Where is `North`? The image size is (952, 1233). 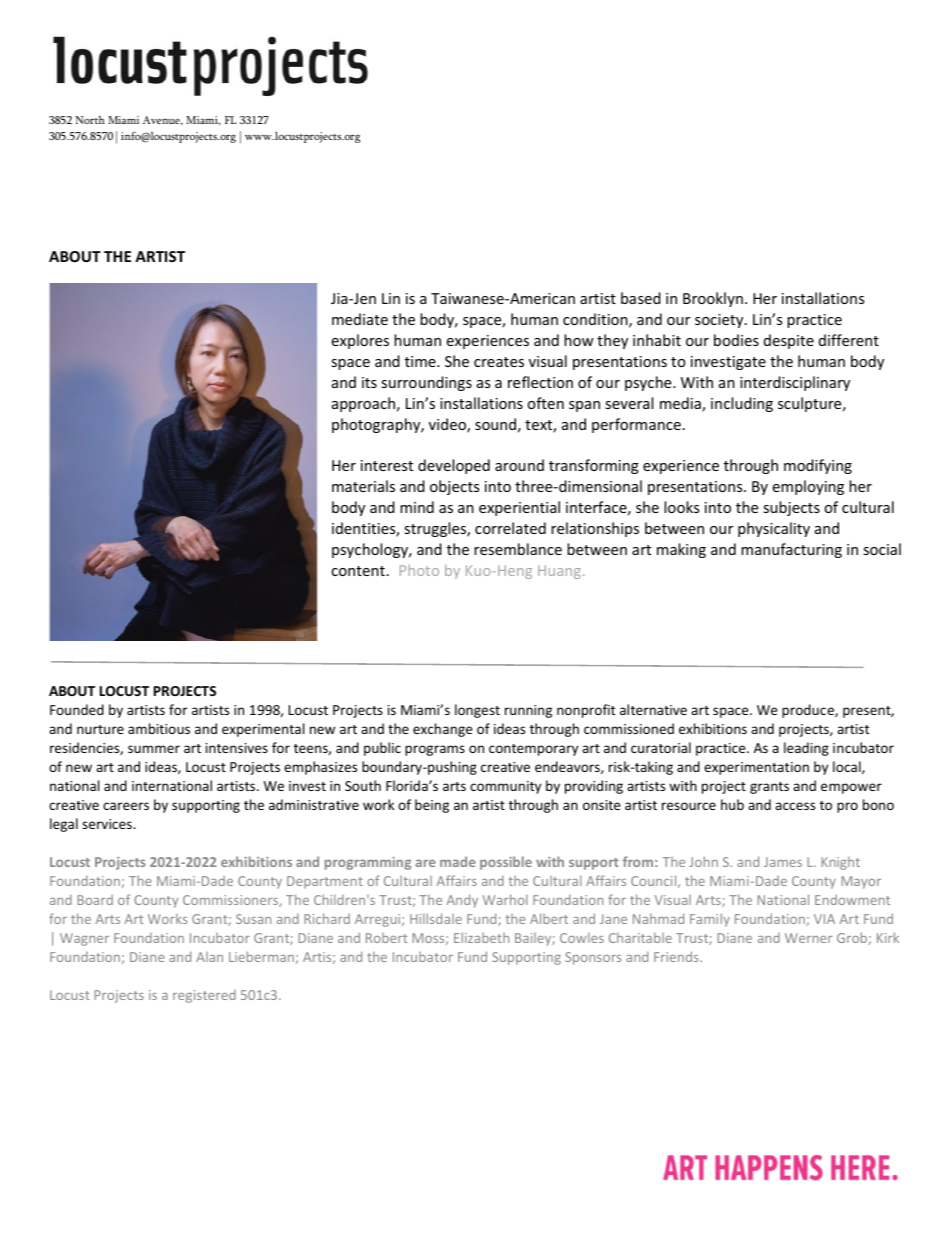
North is located at coordinates (90, 120).
